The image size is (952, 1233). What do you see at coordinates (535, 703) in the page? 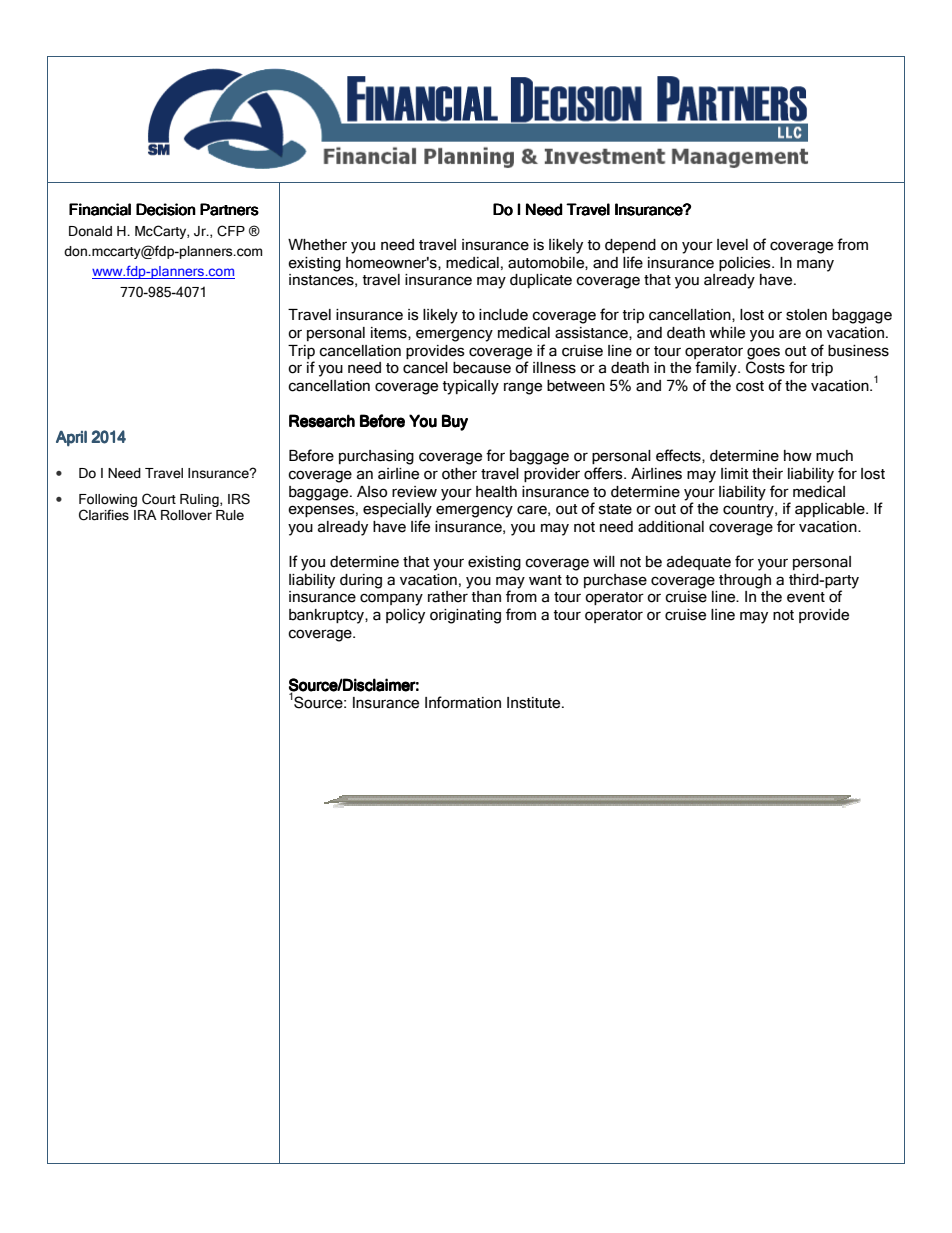
I see `Institute` at bounding box center [535, 703].
